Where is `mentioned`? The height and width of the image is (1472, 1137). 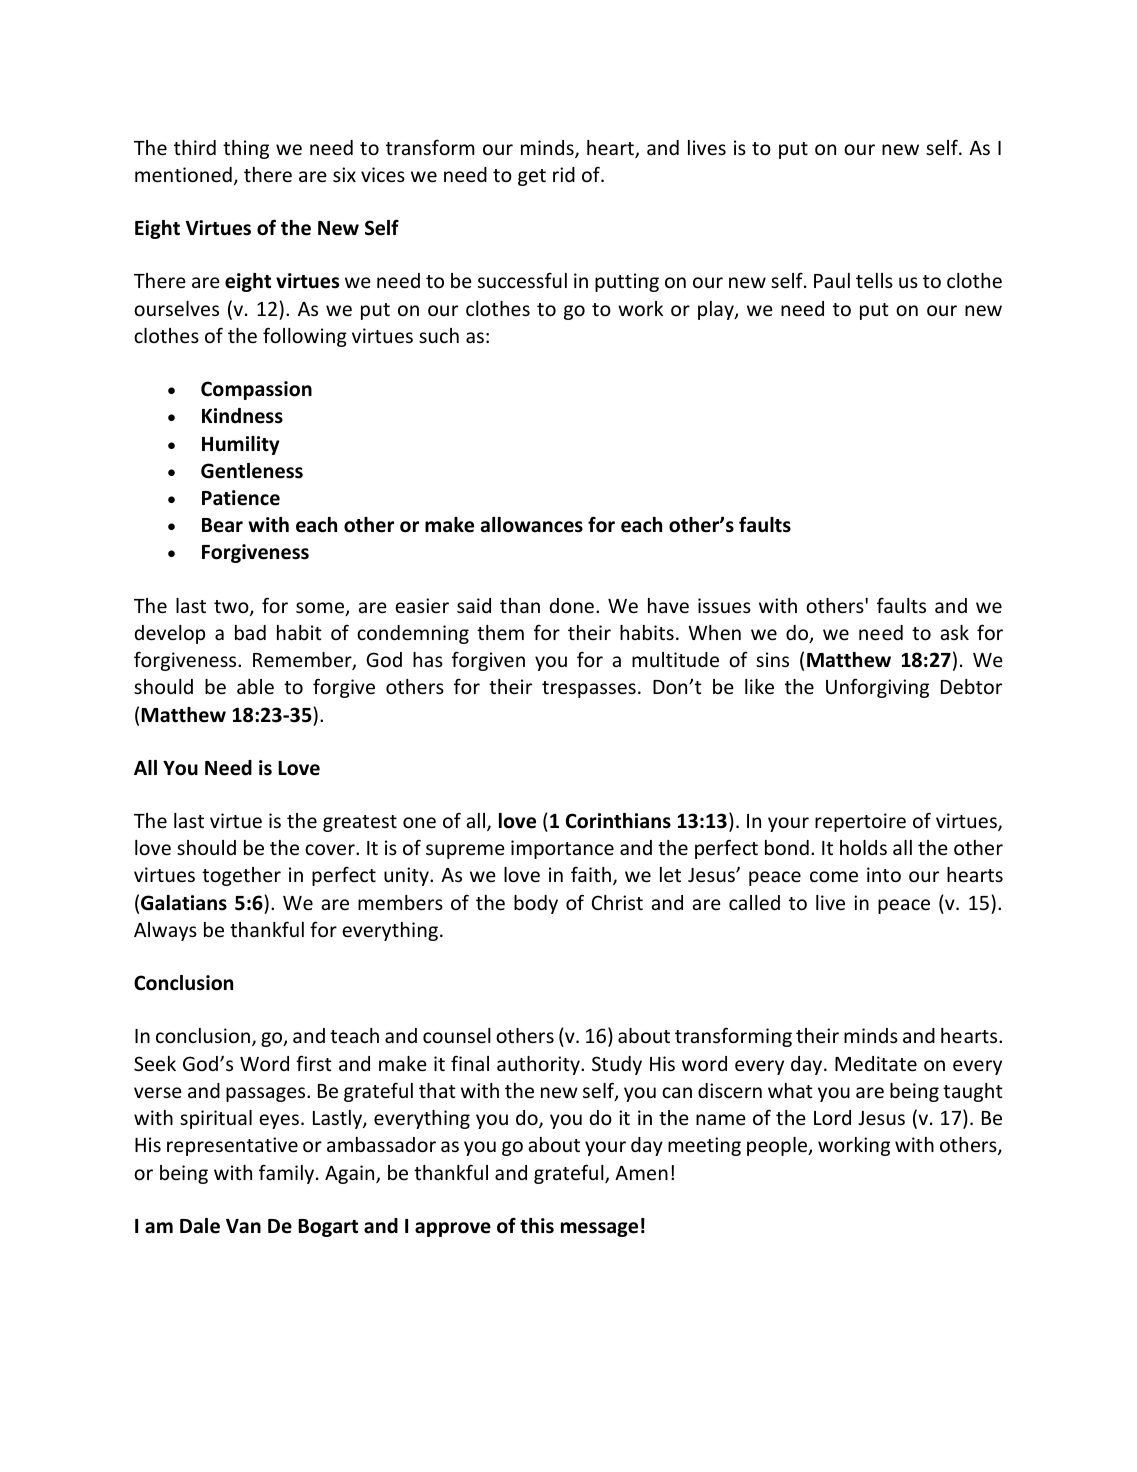
mentioned is located at coordinates (183, 174).
